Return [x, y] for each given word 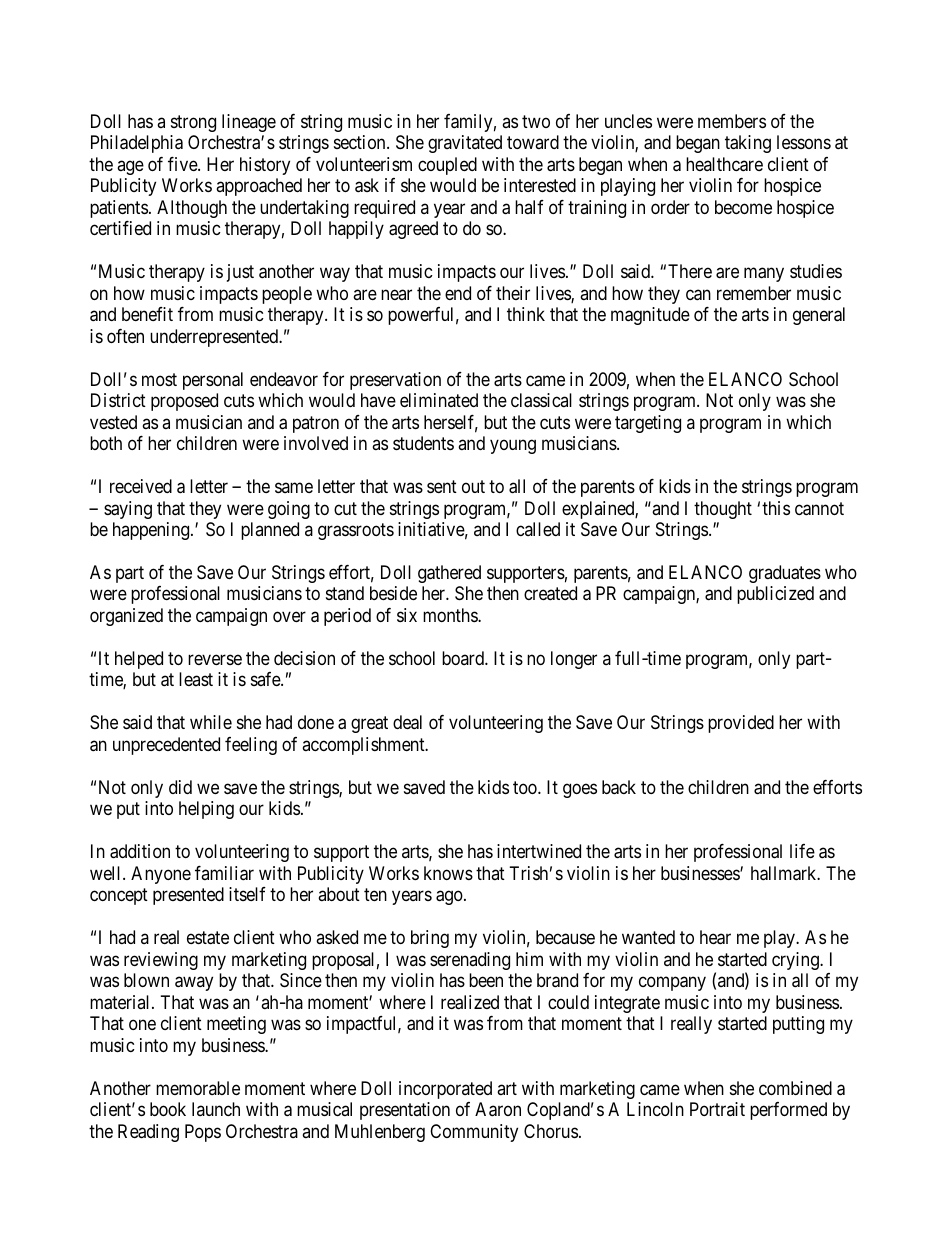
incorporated [445, 1090]
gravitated [465, 144]
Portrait [717, 1109]
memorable [198, 1088]
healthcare [724, 164]
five [183, 164]
